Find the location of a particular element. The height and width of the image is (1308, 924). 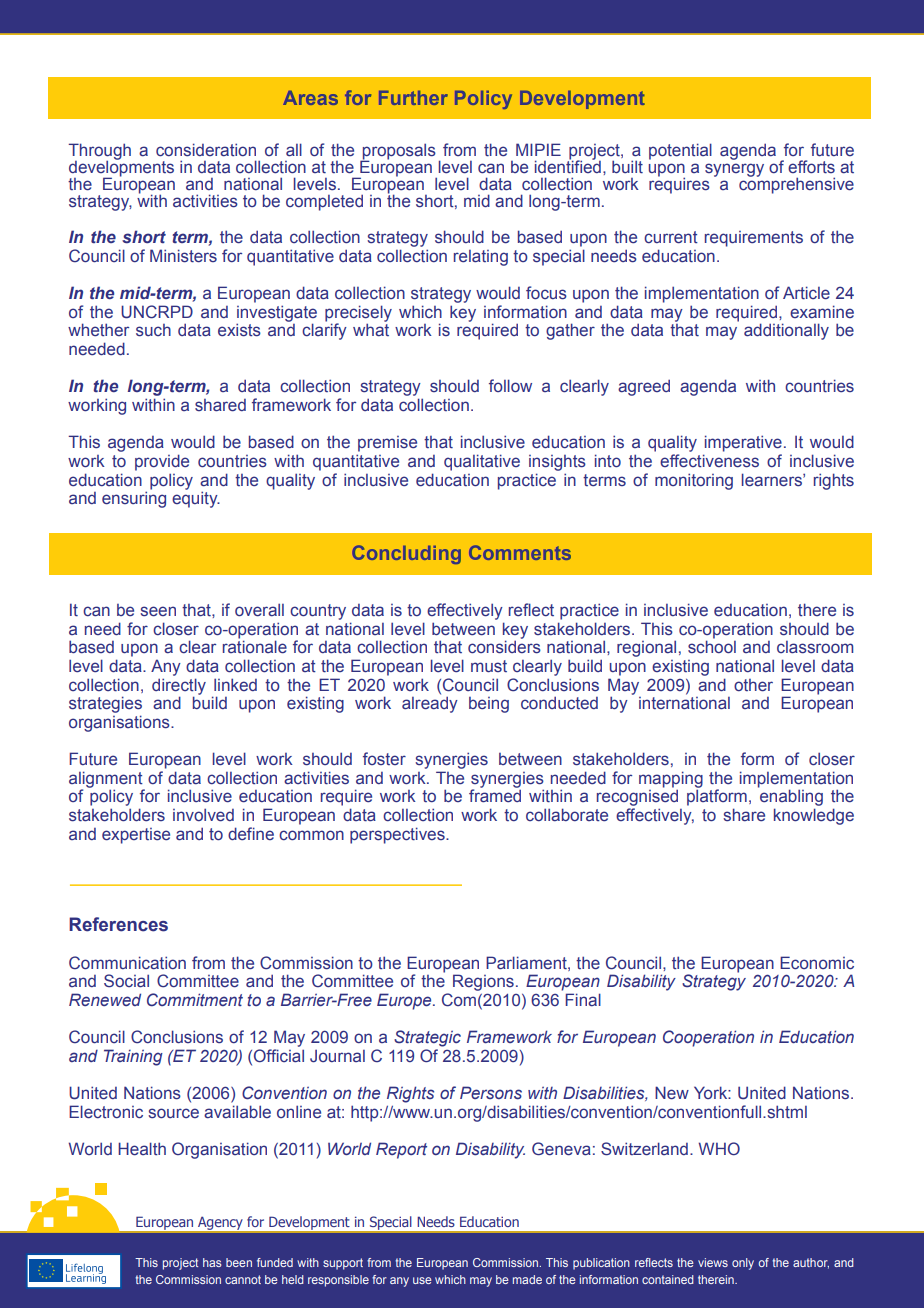

Further is located at coordinates (413, 98).
